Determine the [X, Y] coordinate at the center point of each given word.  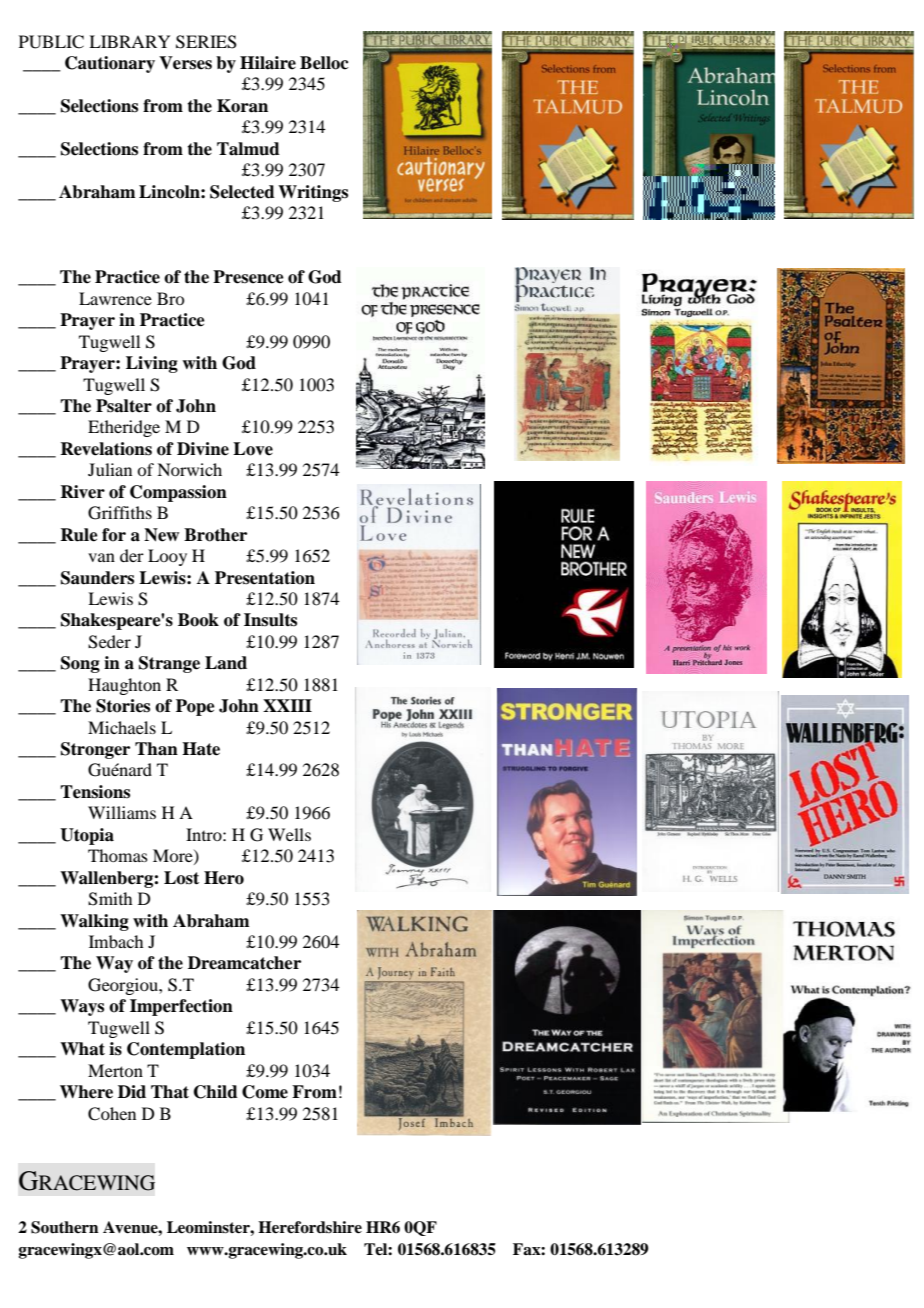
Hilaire [268, 63]
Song [80, 664]
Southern [65, 1227]
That [170, 1092]
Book [198, 620]
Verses [185, 63]
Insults [270, 620]
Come [265, 1092]
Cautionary [110, 64]
